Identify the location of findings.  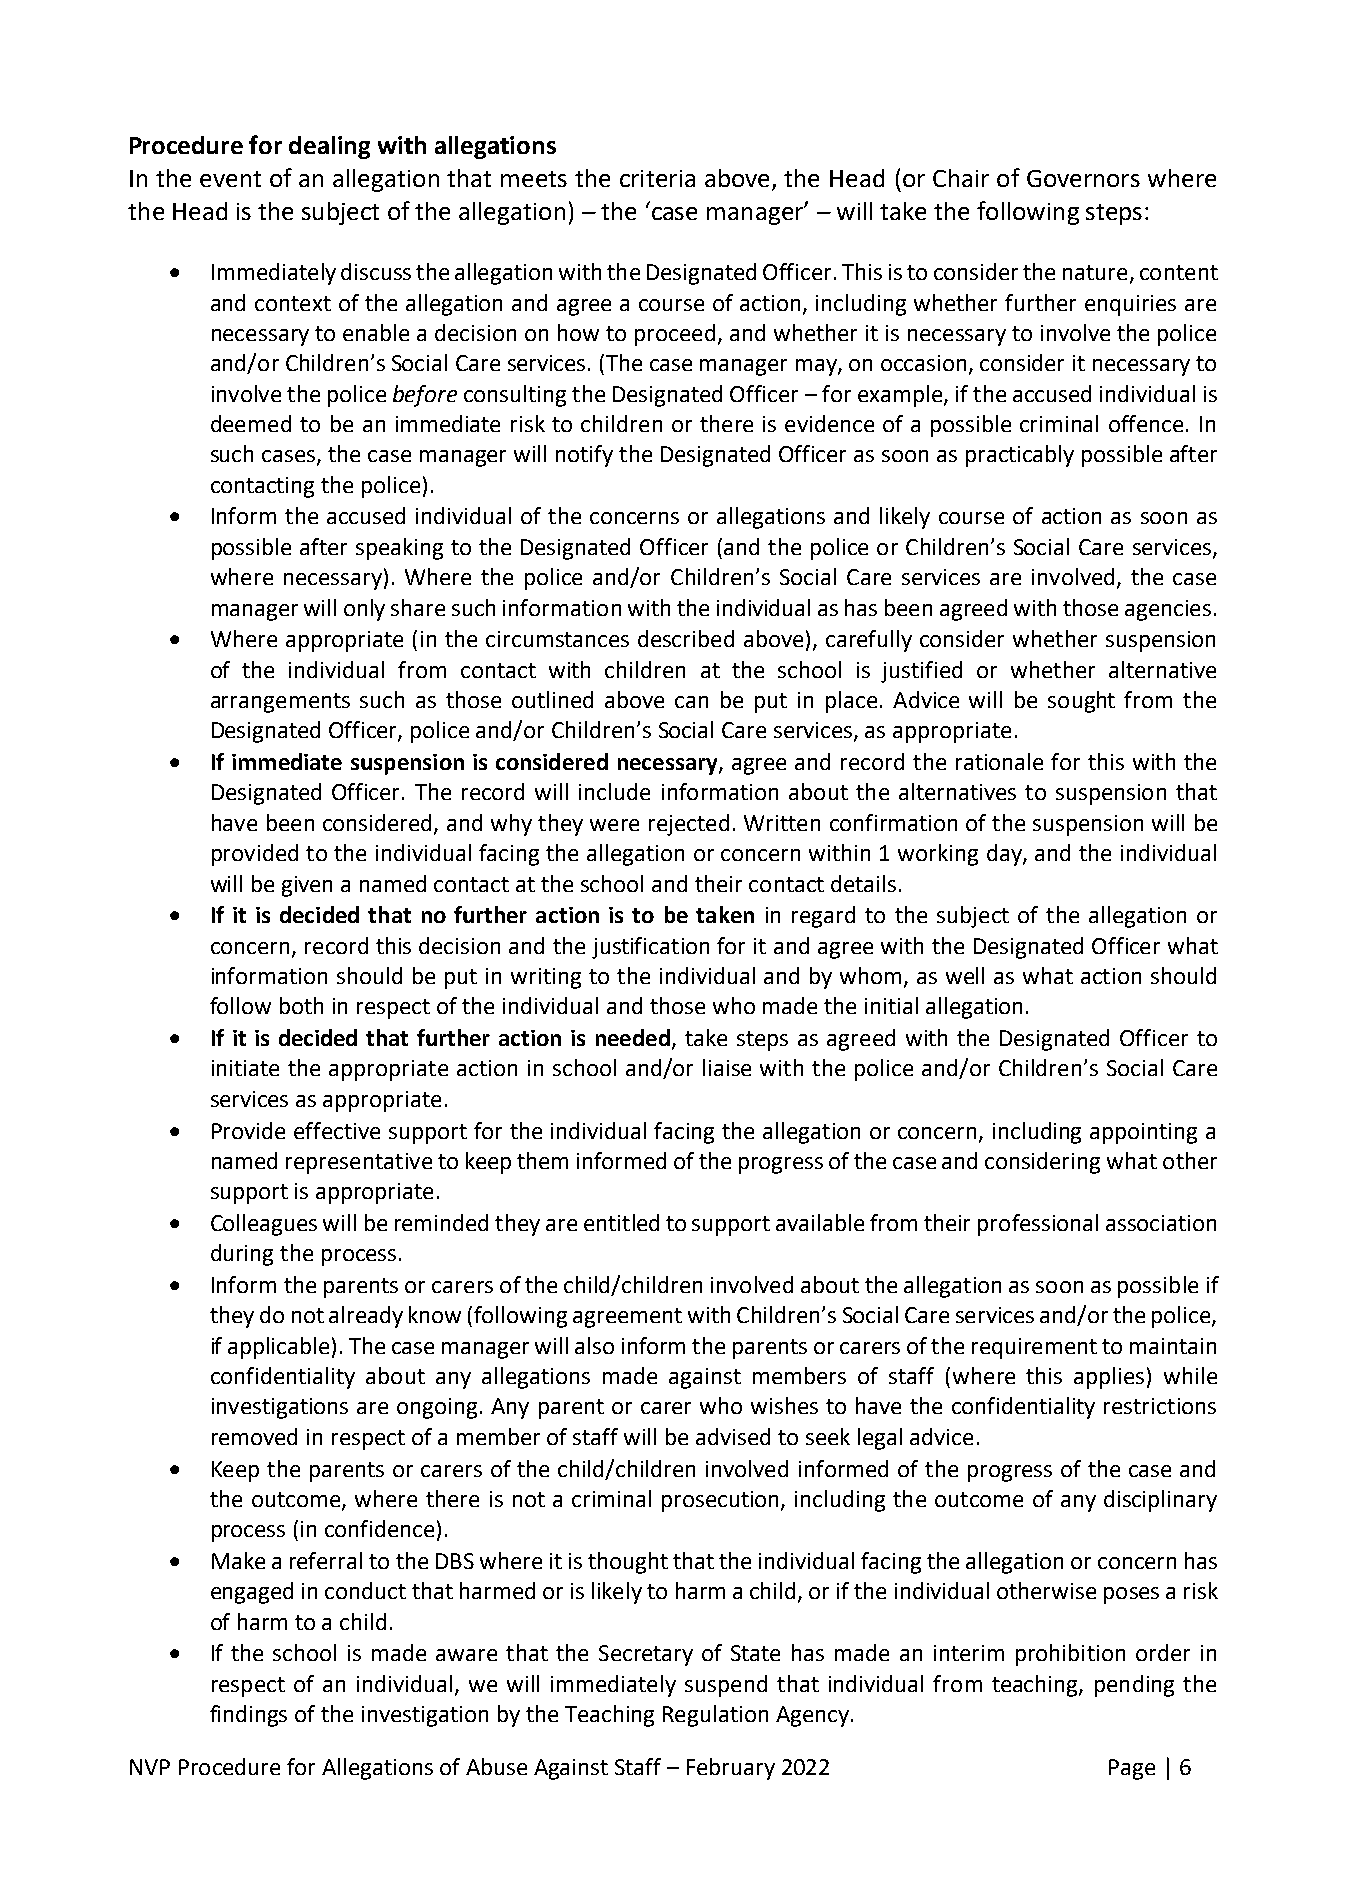
(248, 1716).
